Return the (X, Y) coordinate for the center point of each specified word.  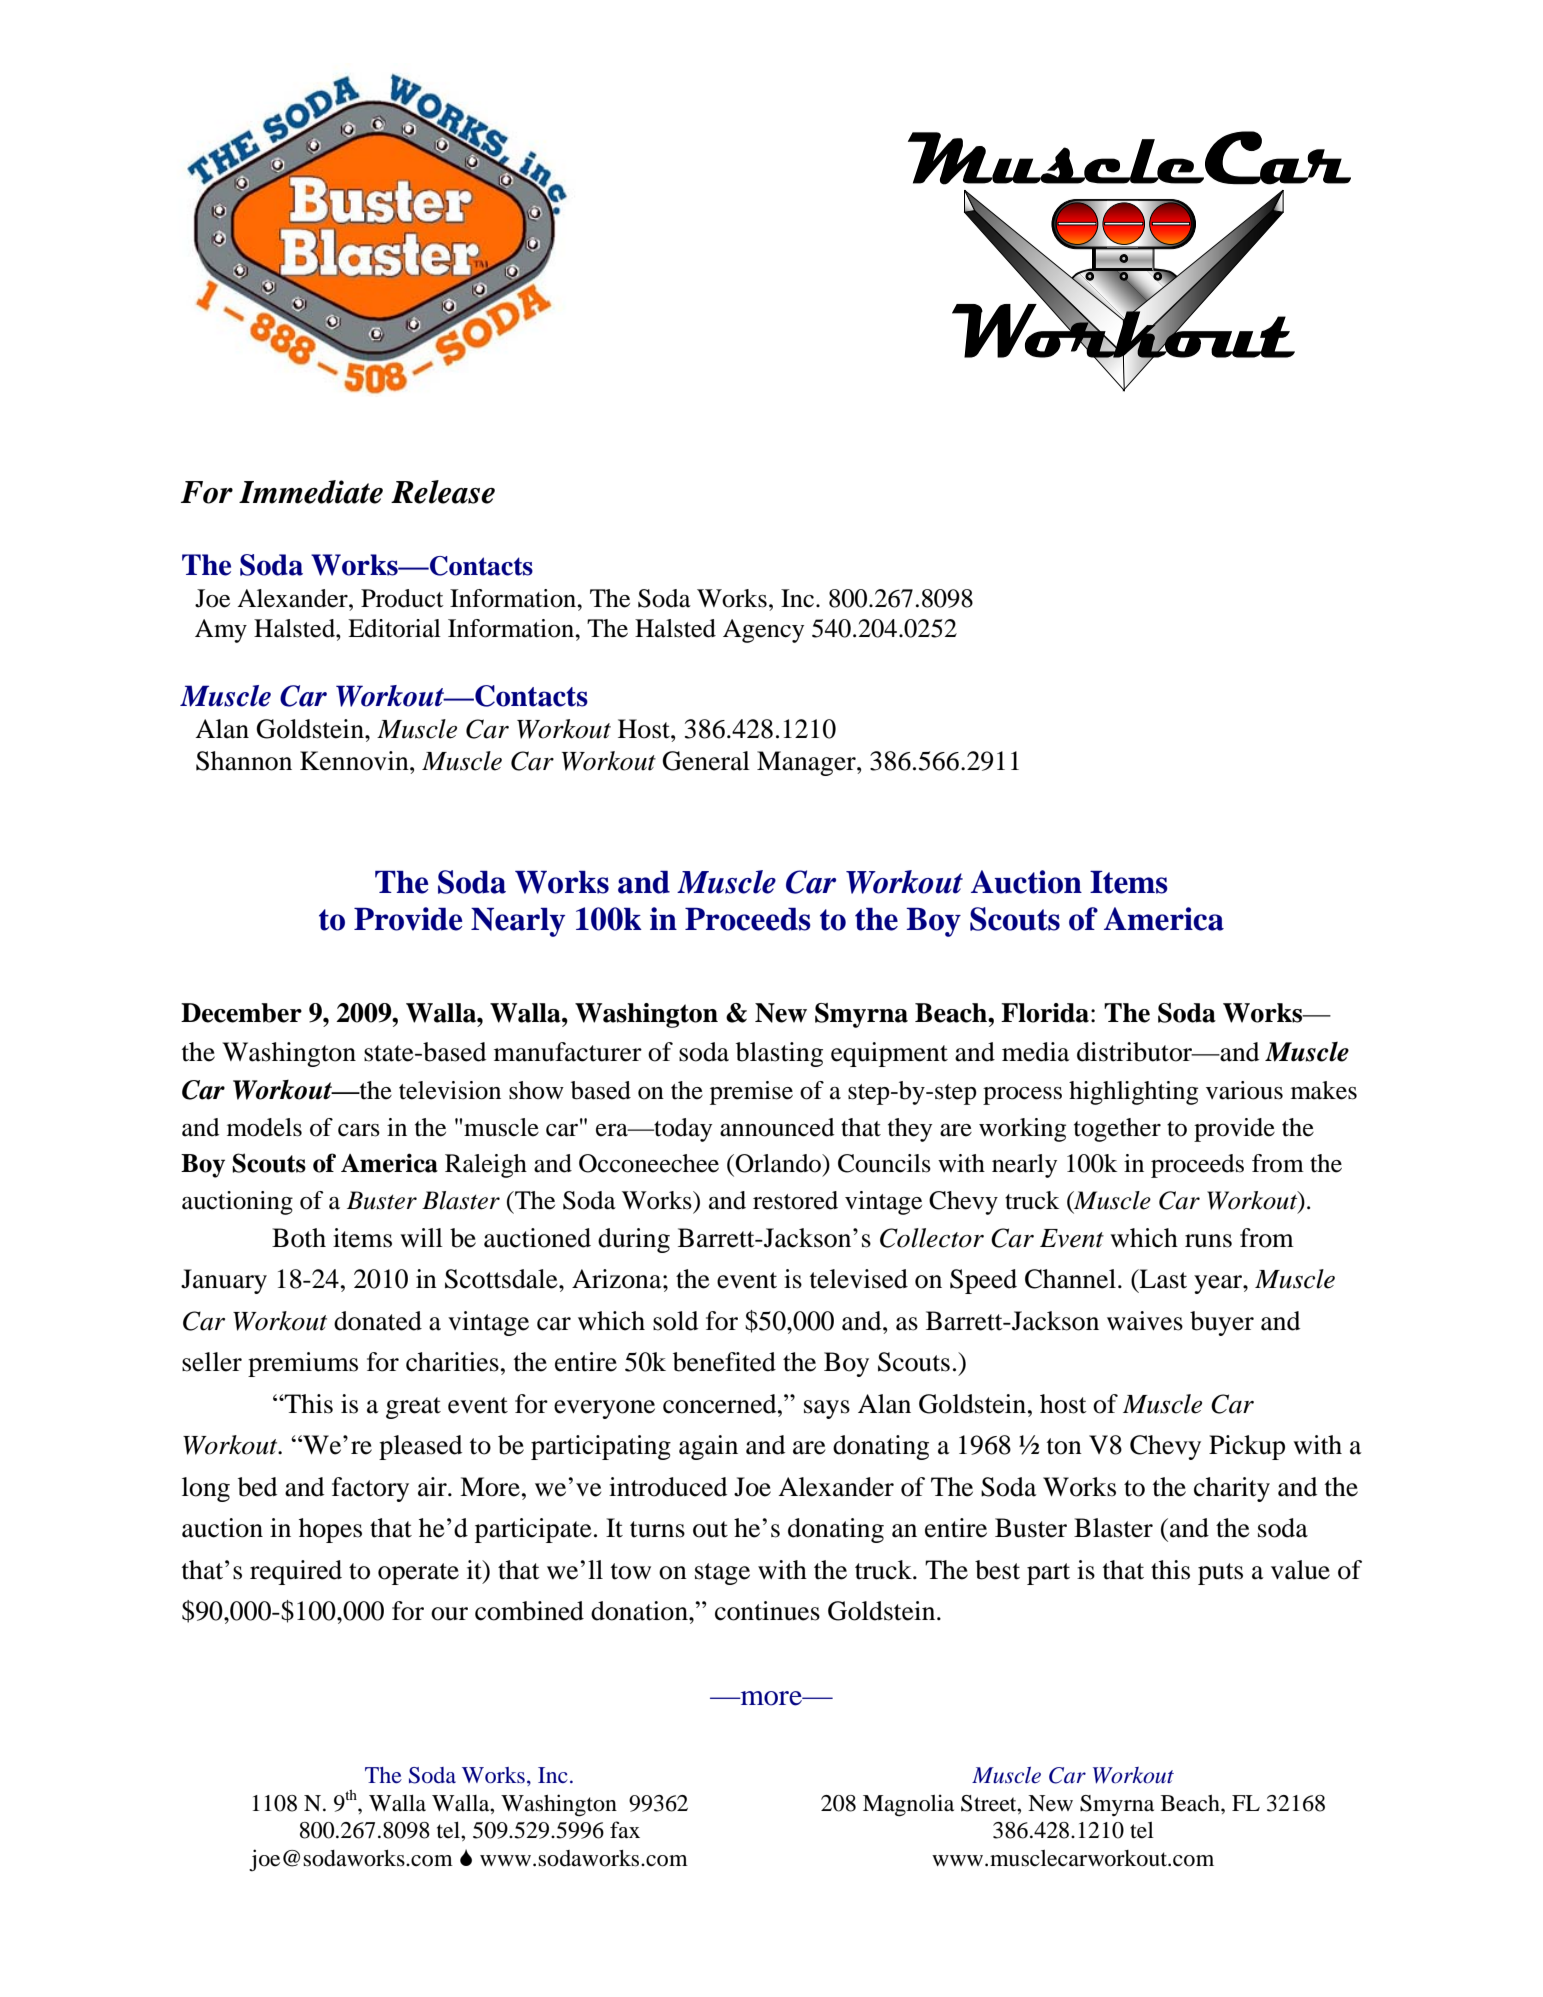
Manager (807, 763)
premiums (303, 1364)
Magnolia (908, 1805)
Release (443, 492)
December (241, 1013)
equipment (889, 1054)
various (1244, 1090)
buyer (1222, 1323)
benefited (724, 1362)
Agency (763, 631)
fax (625, 1830)
